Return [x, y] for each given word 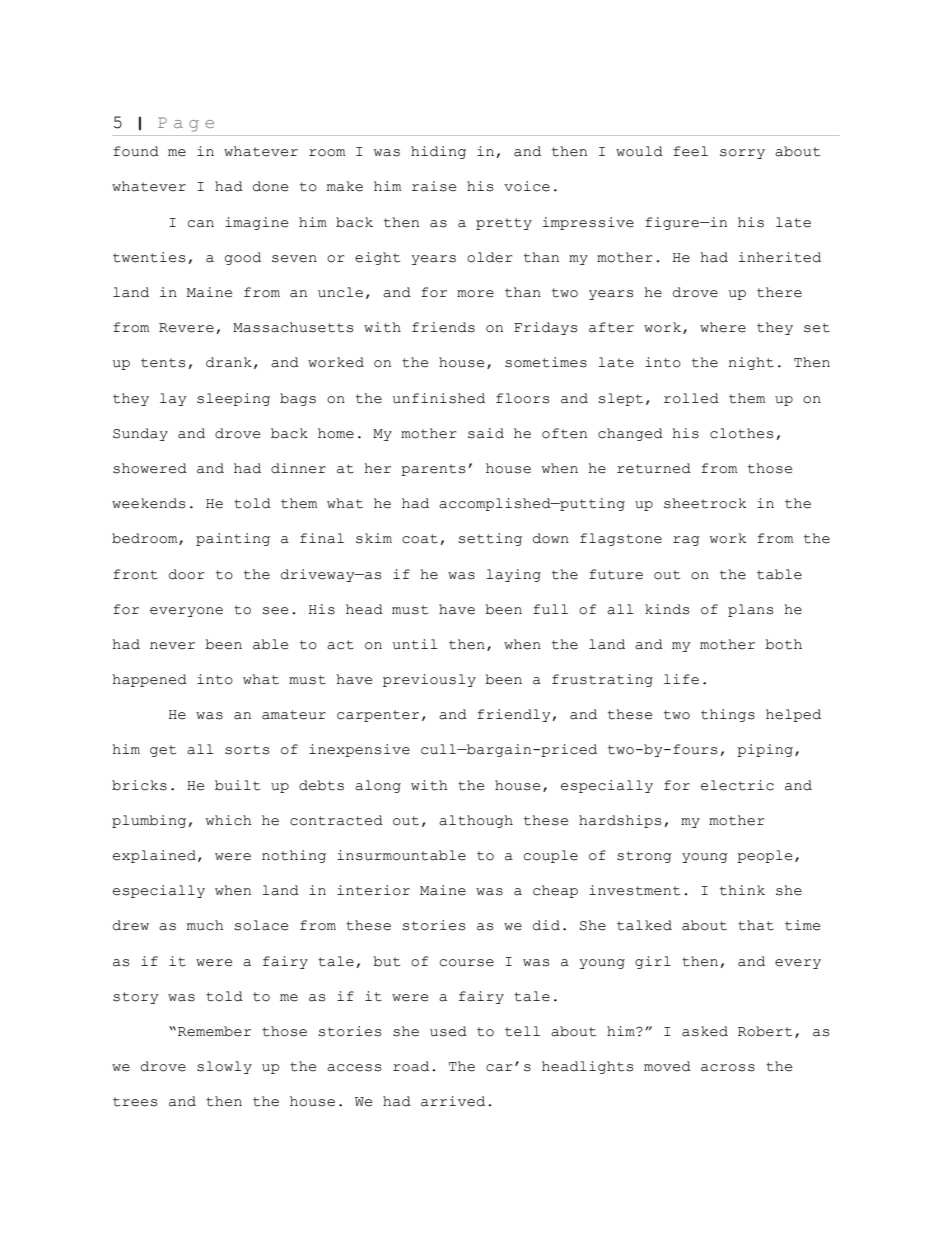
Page [186, 124]
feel [690, 151]
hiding [438, 152]
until [415, 644]
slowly [224, 1067]
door [187, 574]
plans [750, 610]
